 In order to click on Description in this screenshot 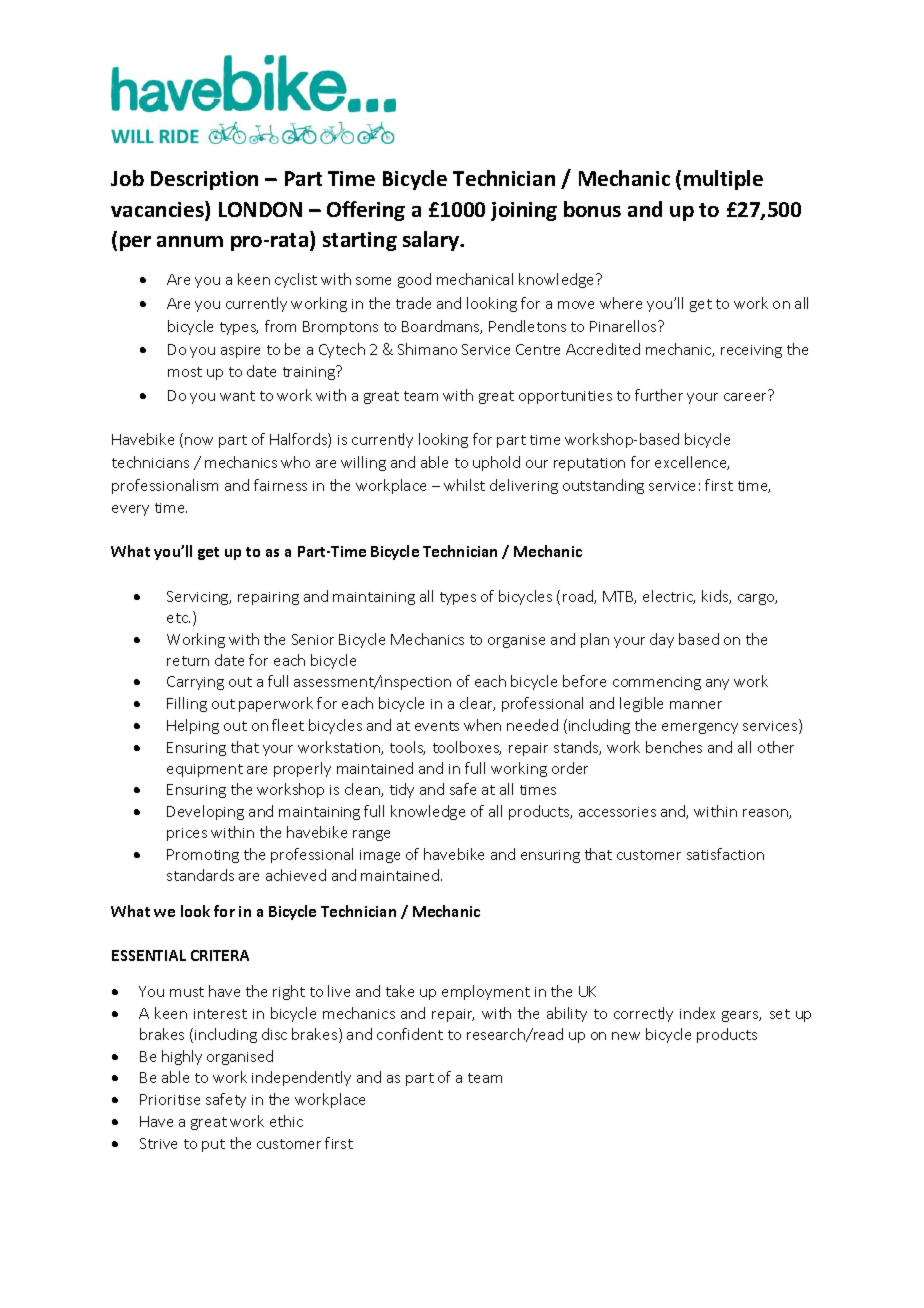, I will do `click(204, 180)`.
